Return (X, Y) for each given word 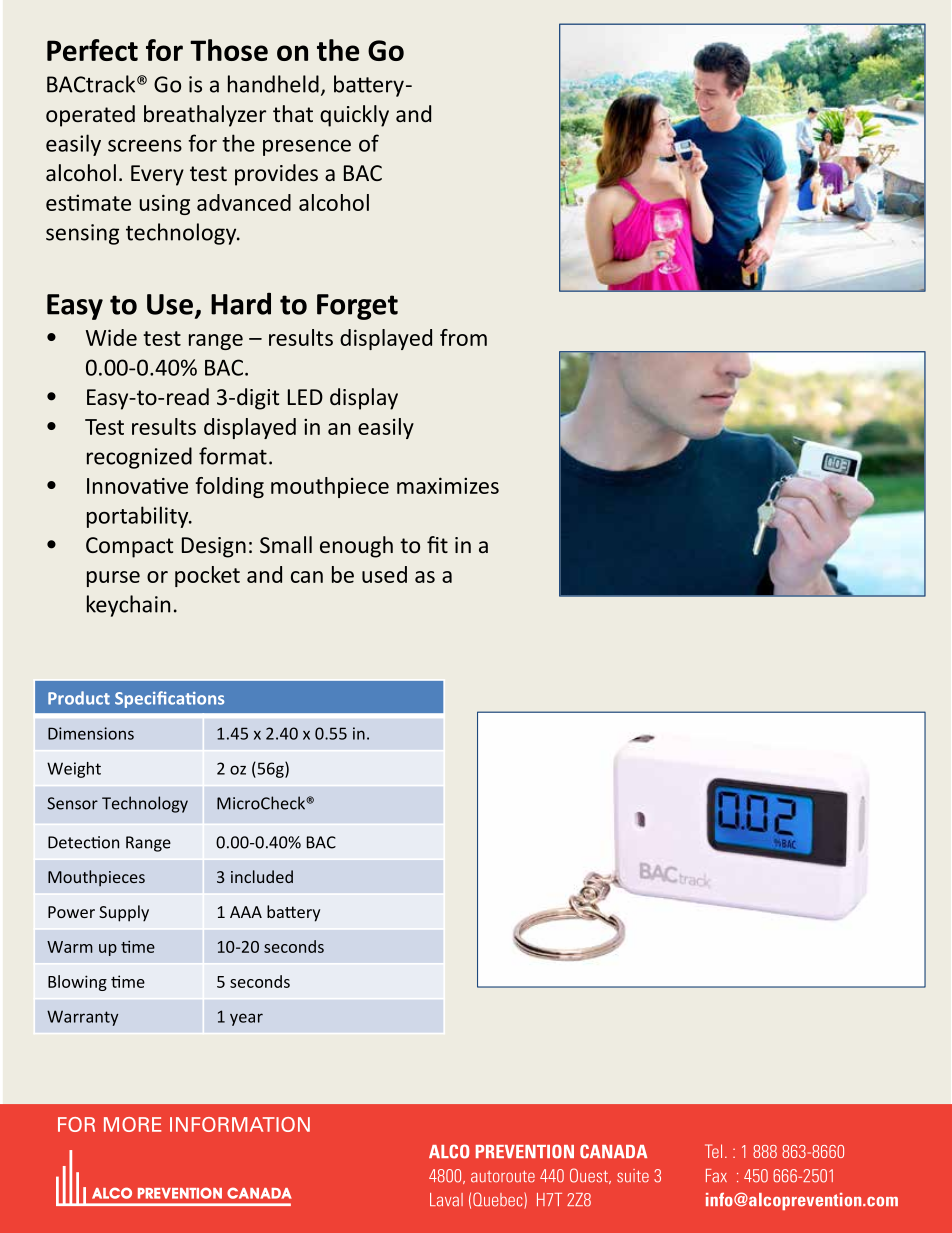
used (384, 574)
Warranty (82, 1018)
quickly (354, 116)
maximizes (448, 485)
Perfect (92, 50)
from (463, 337)
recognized (139, 458)
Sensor (72, 803)
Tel (713, 1151)
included (262, 876)
